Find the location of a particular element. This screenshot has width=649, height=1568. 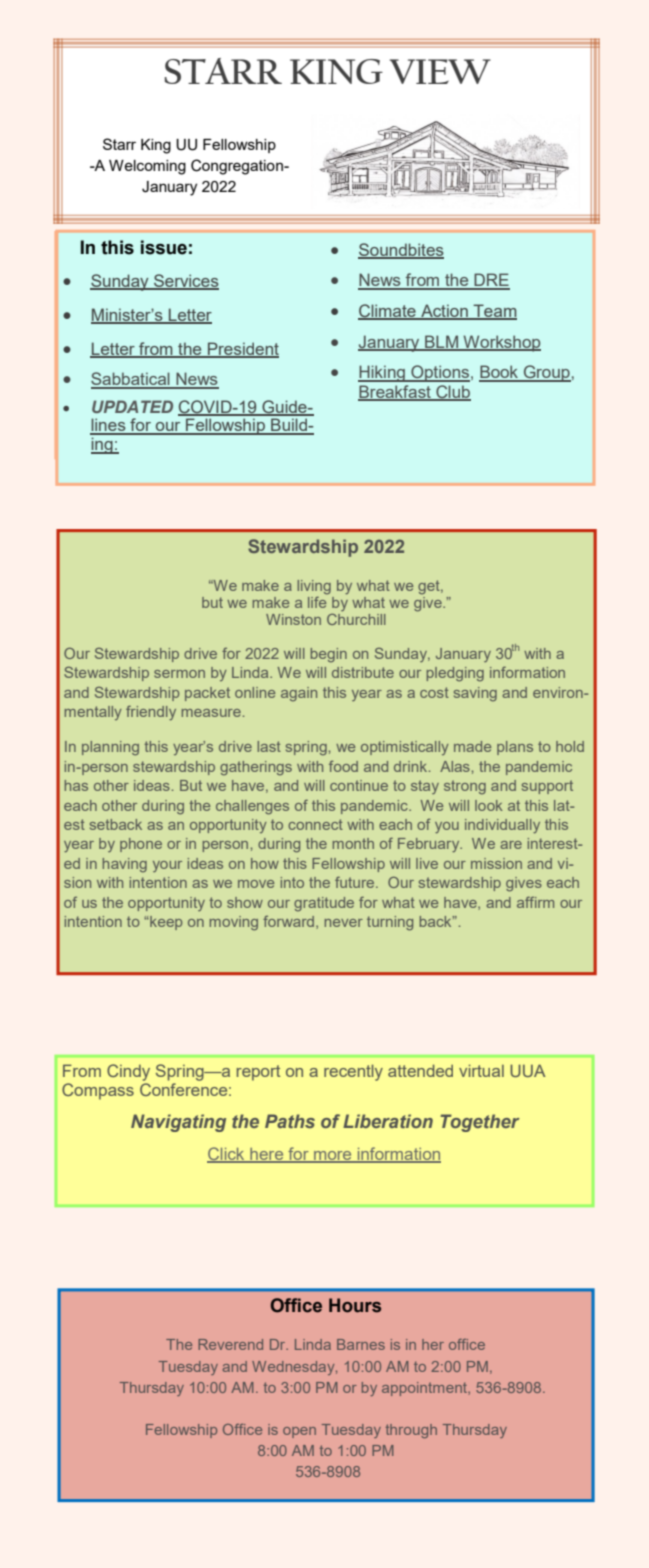

open is located at coordinates (299, 1432).
